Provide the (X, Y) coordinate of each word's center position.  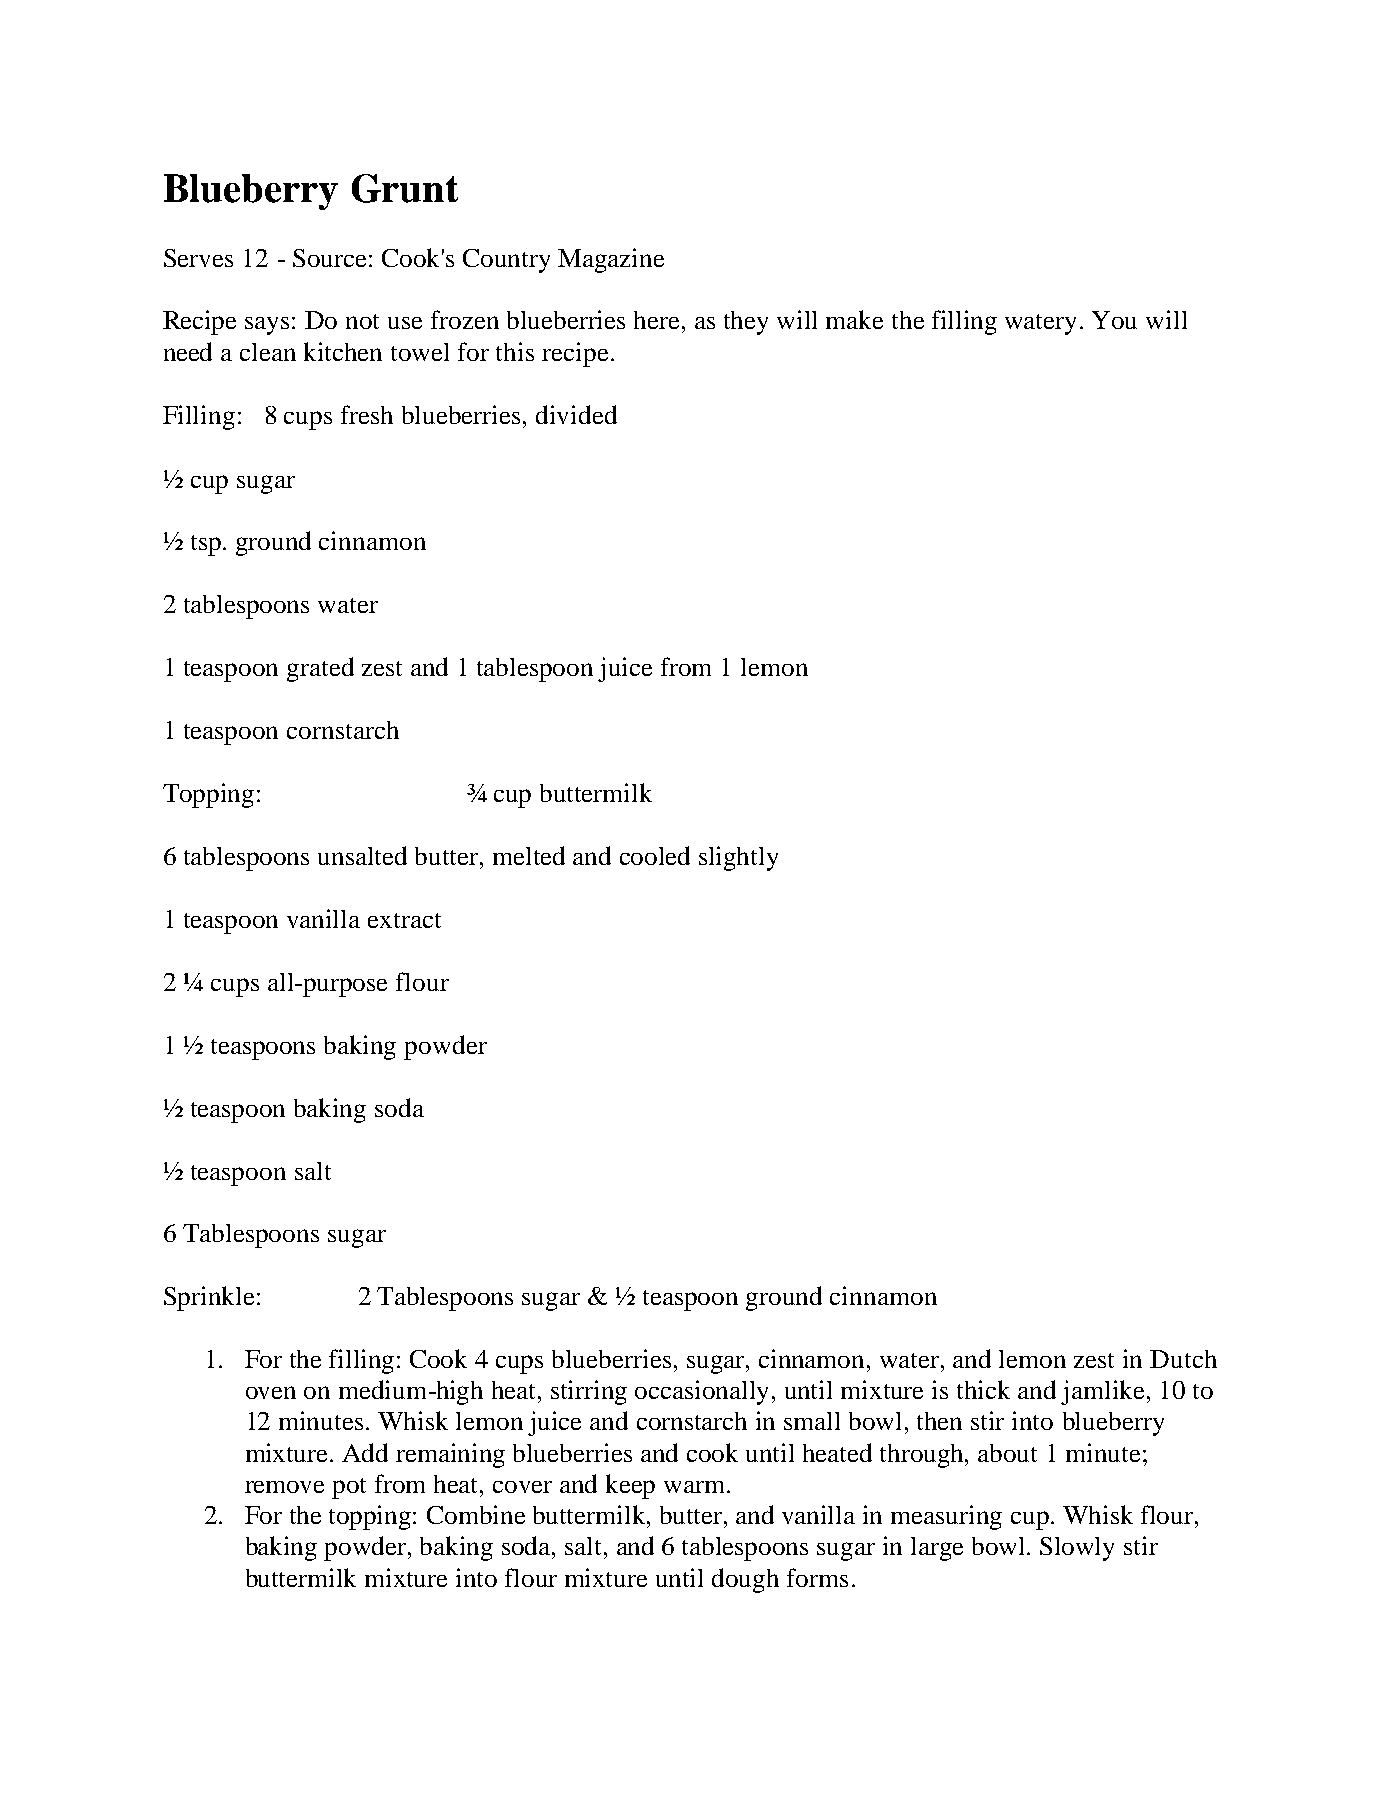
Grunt (405, 188)
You (1114, 320)
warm (696, 1487)
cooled (655, 855)
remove (284, 1487)
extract (404, 920)
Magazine (611, 260)
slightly (738, 858)
